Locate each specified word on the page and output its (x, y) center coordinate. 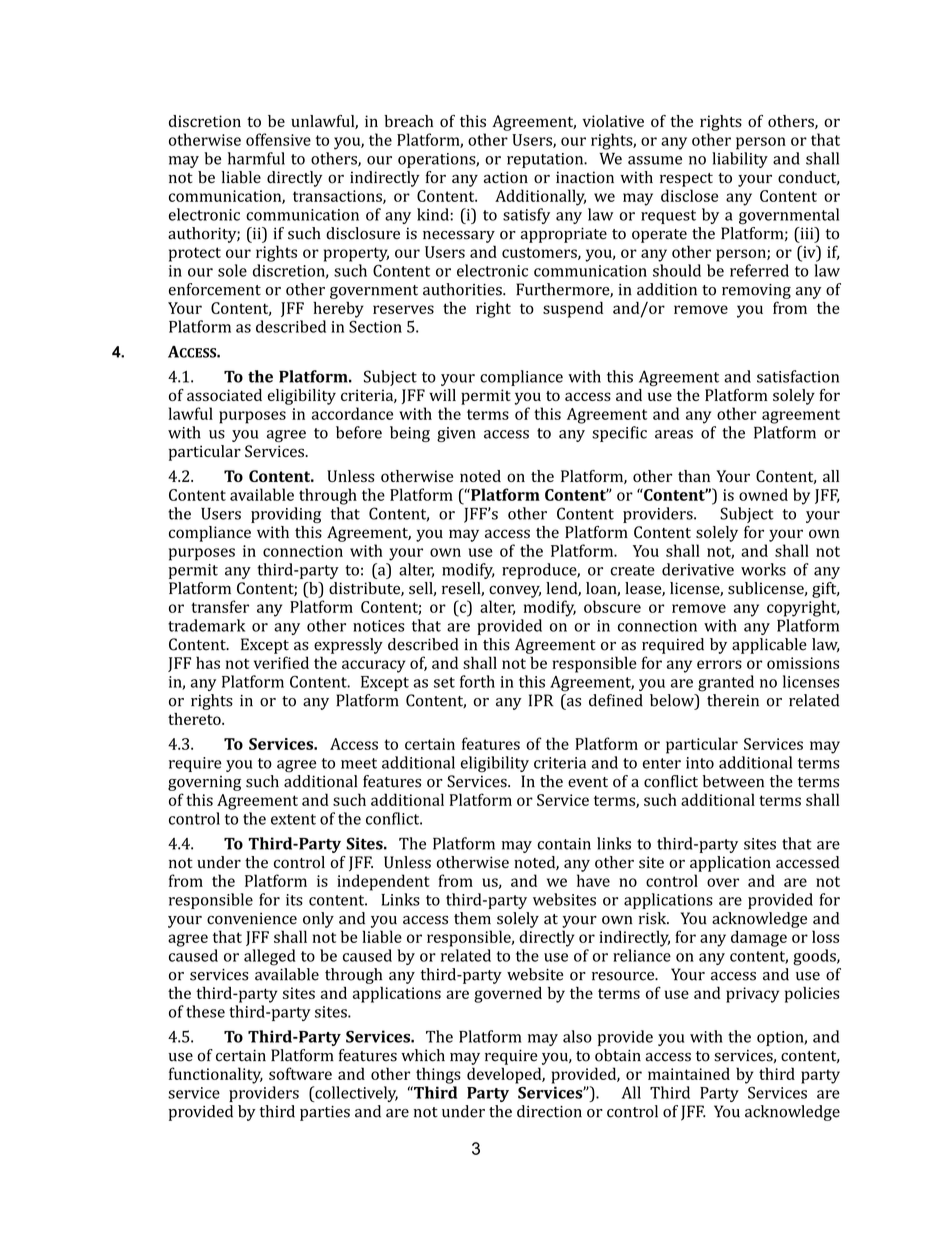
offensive (278, 139)
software (300, 1073)
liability (740, 160)
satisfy (526, 216)
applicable (769, 646)
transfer (220, 606)
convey (515, 591)
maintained (689, 1073)
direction (549, 1111)
